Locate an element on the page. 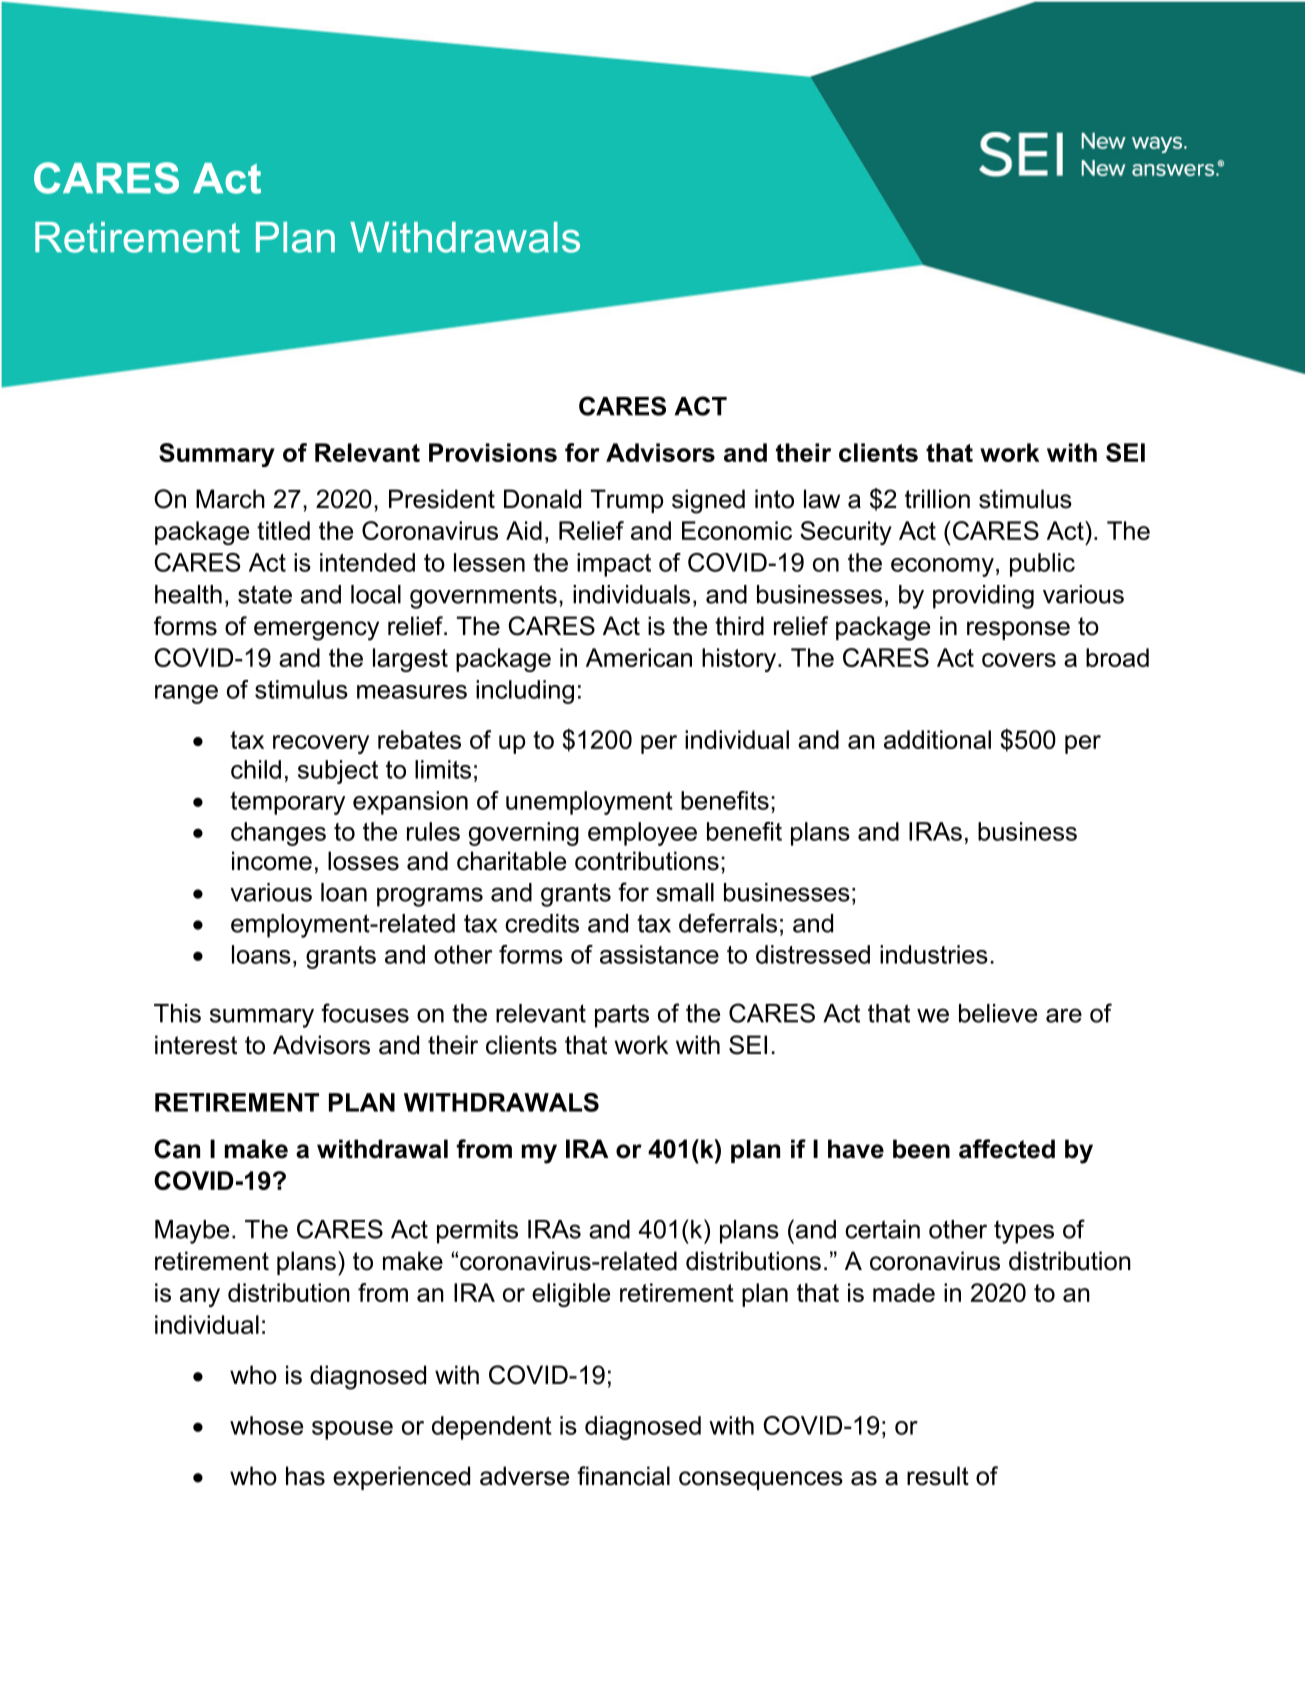 This image has width=1305, height=1688. whose is located at coordinates (266, 1425).
